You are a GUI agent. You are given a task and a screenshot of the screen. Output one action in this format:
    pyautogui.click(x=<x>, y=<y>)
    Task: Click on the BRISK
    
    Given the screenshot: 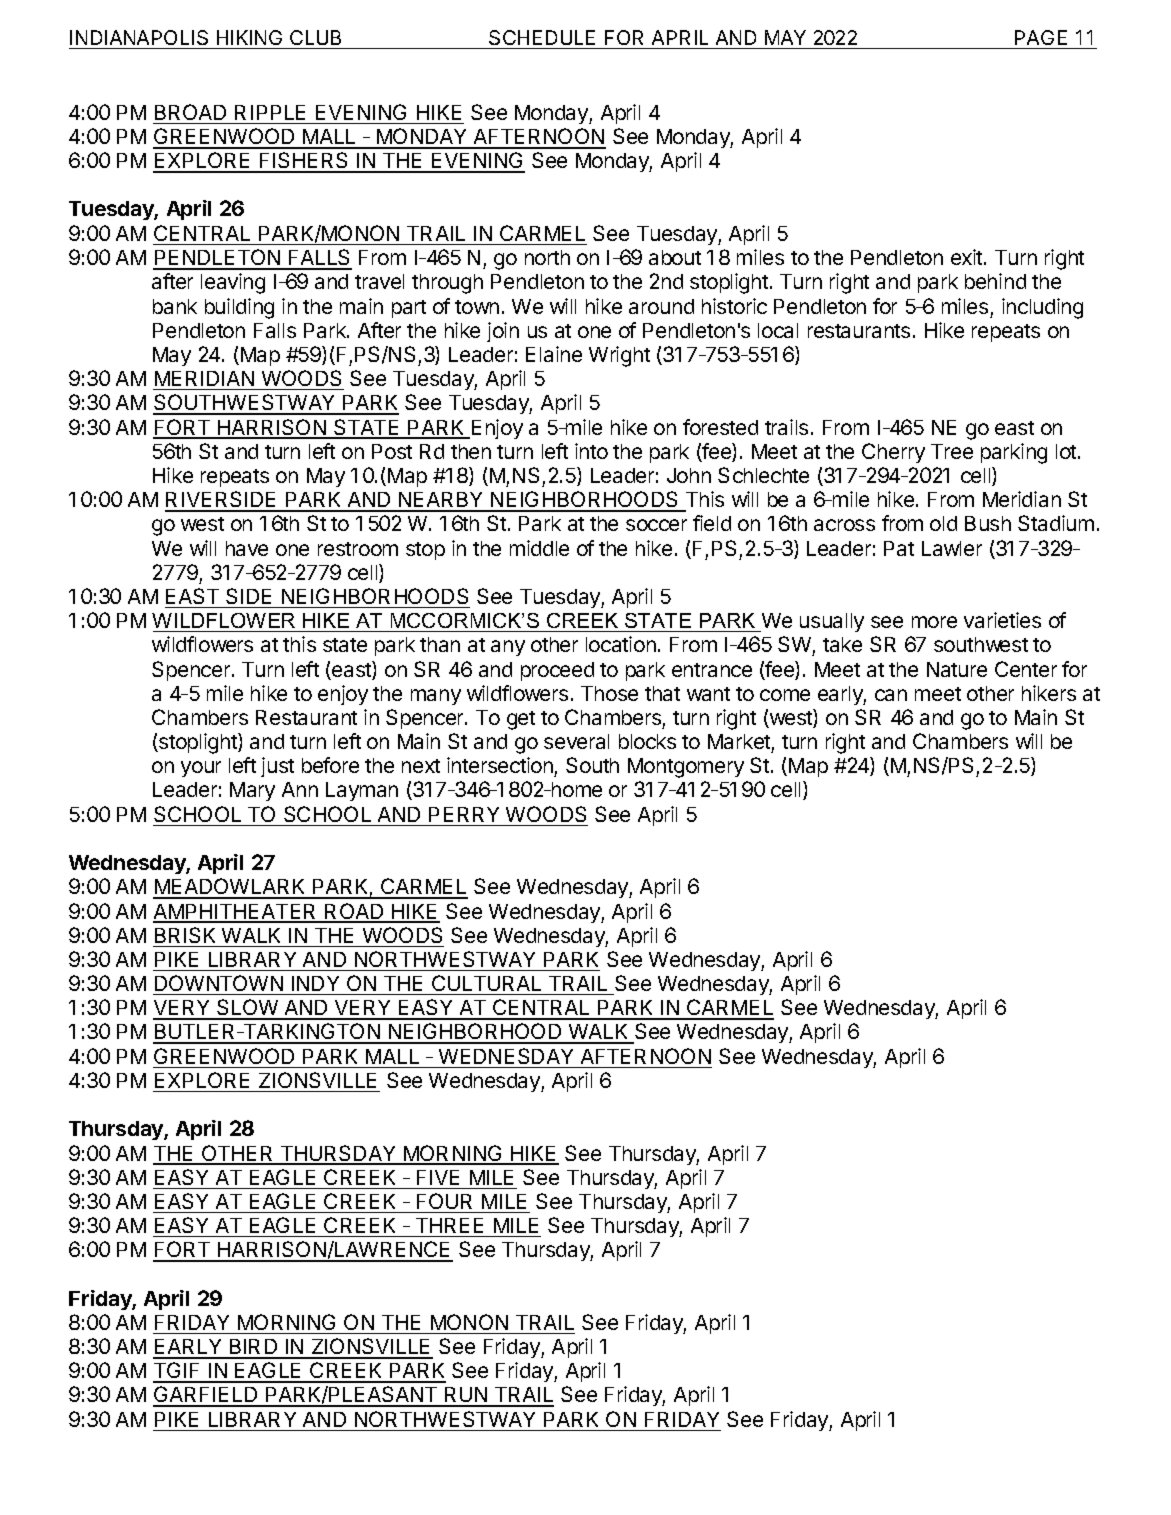 What is the action you would take?
    pyautogui.click(x=185, y=935)
